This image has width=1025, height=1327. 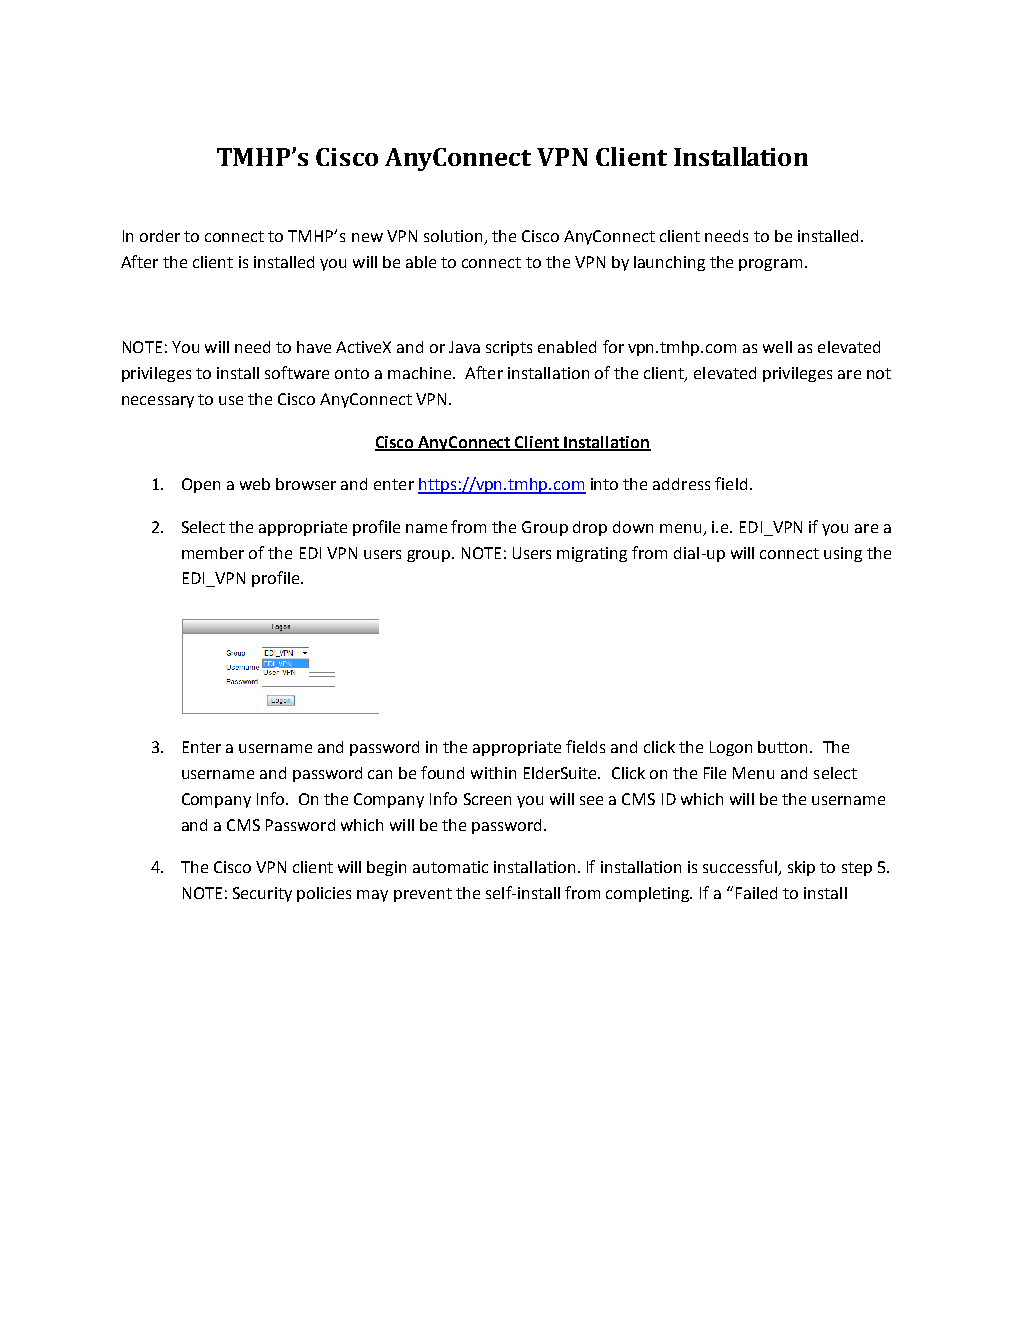 I want to click on into, so click(x=604, y=484).
